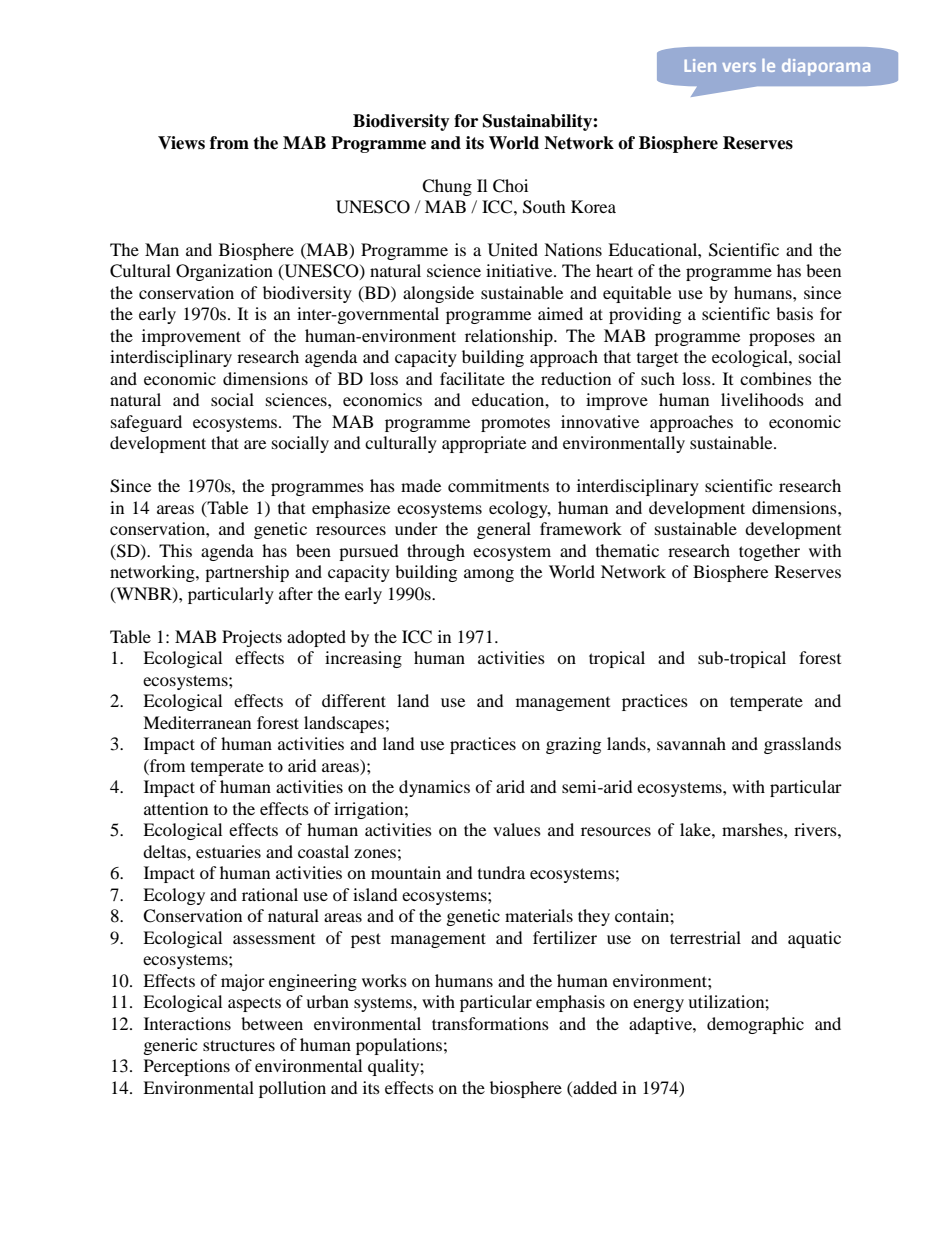 This screenshot has height=1233, width=952. What do you see at coordinates (146, 423) in the screenshot?
I see `safeguard` at bounding box center [146, 423].
